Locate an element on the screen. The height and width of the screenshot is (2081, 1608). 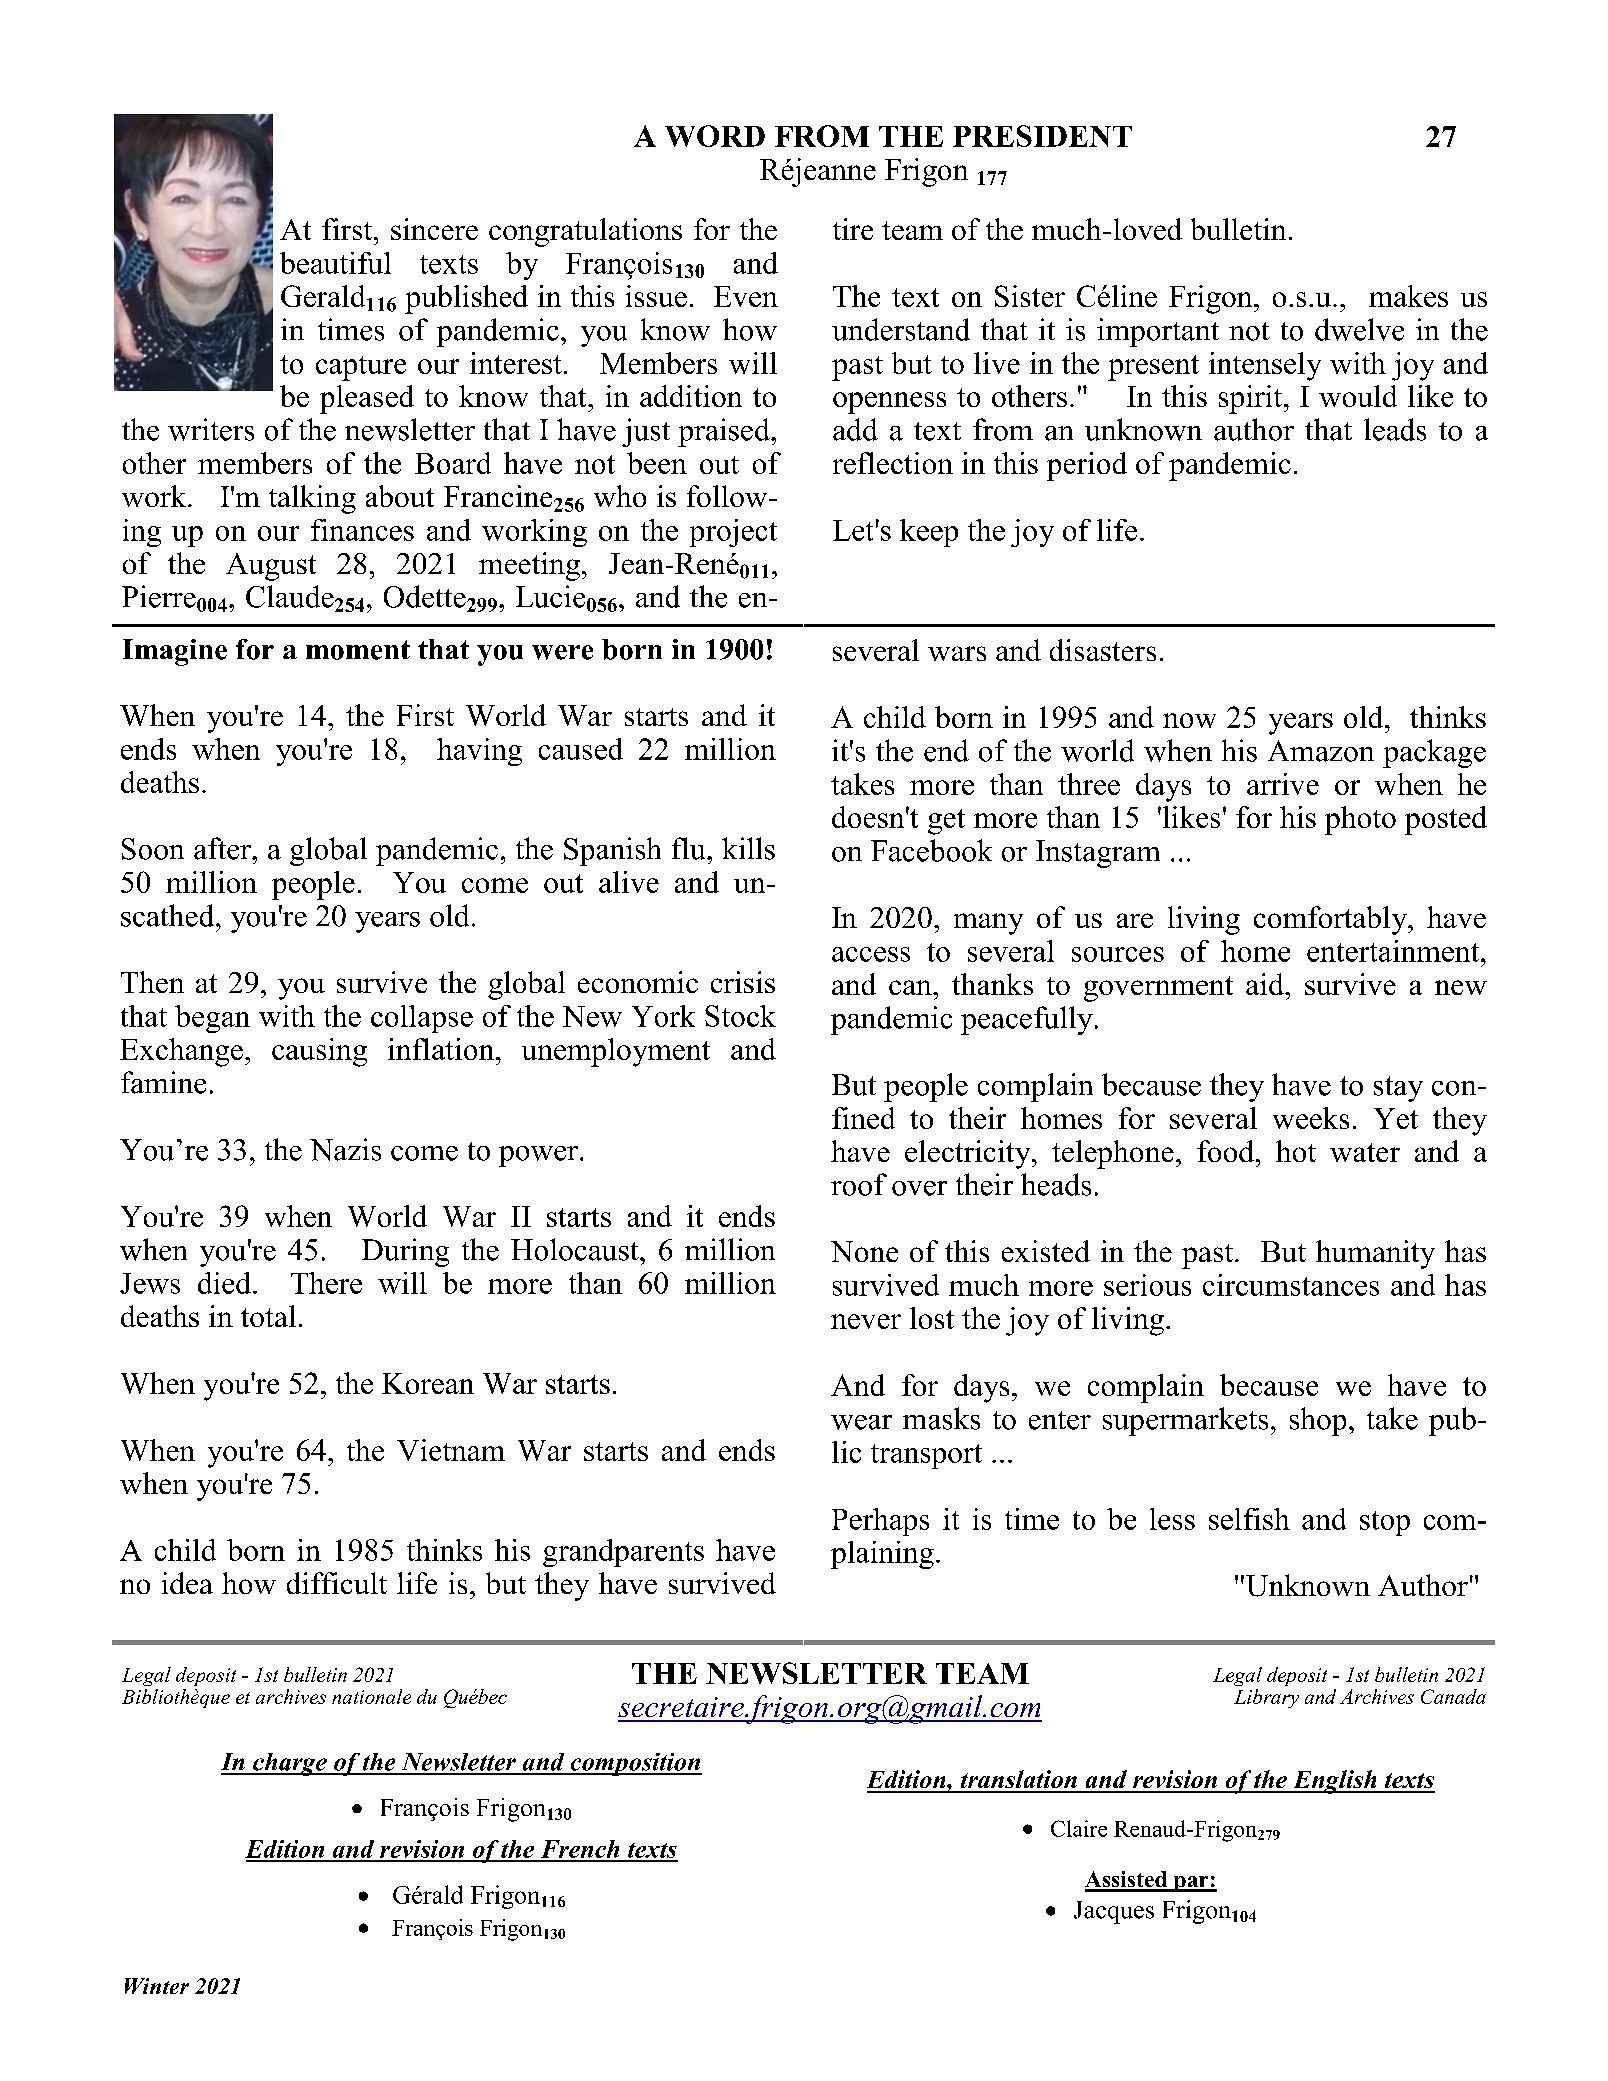
causing is located at coordinates (319, 1052).
